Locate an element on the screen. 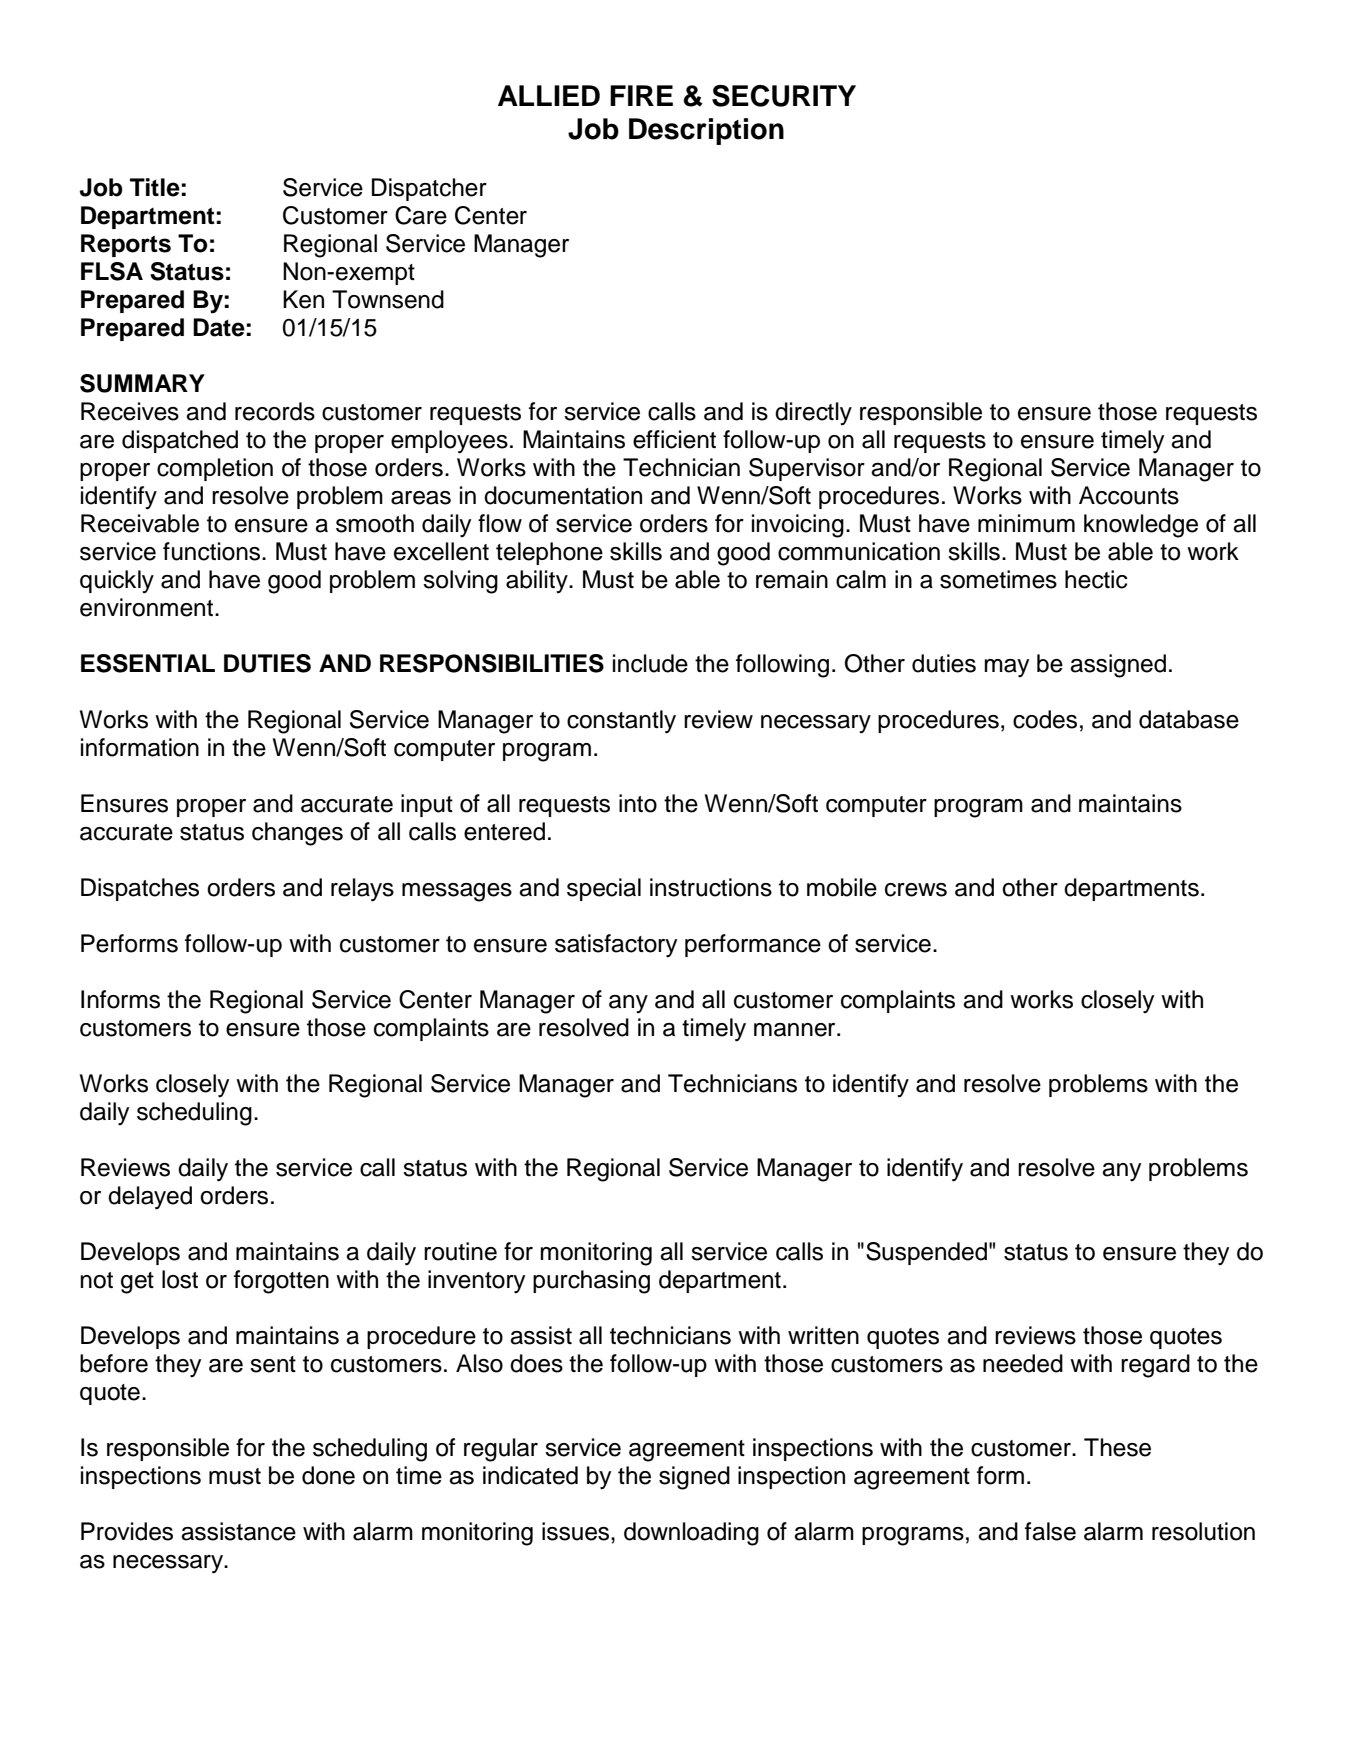 This screenshot has width=1354, height=1752. SECURITY is located at coordinates (784, 96).
